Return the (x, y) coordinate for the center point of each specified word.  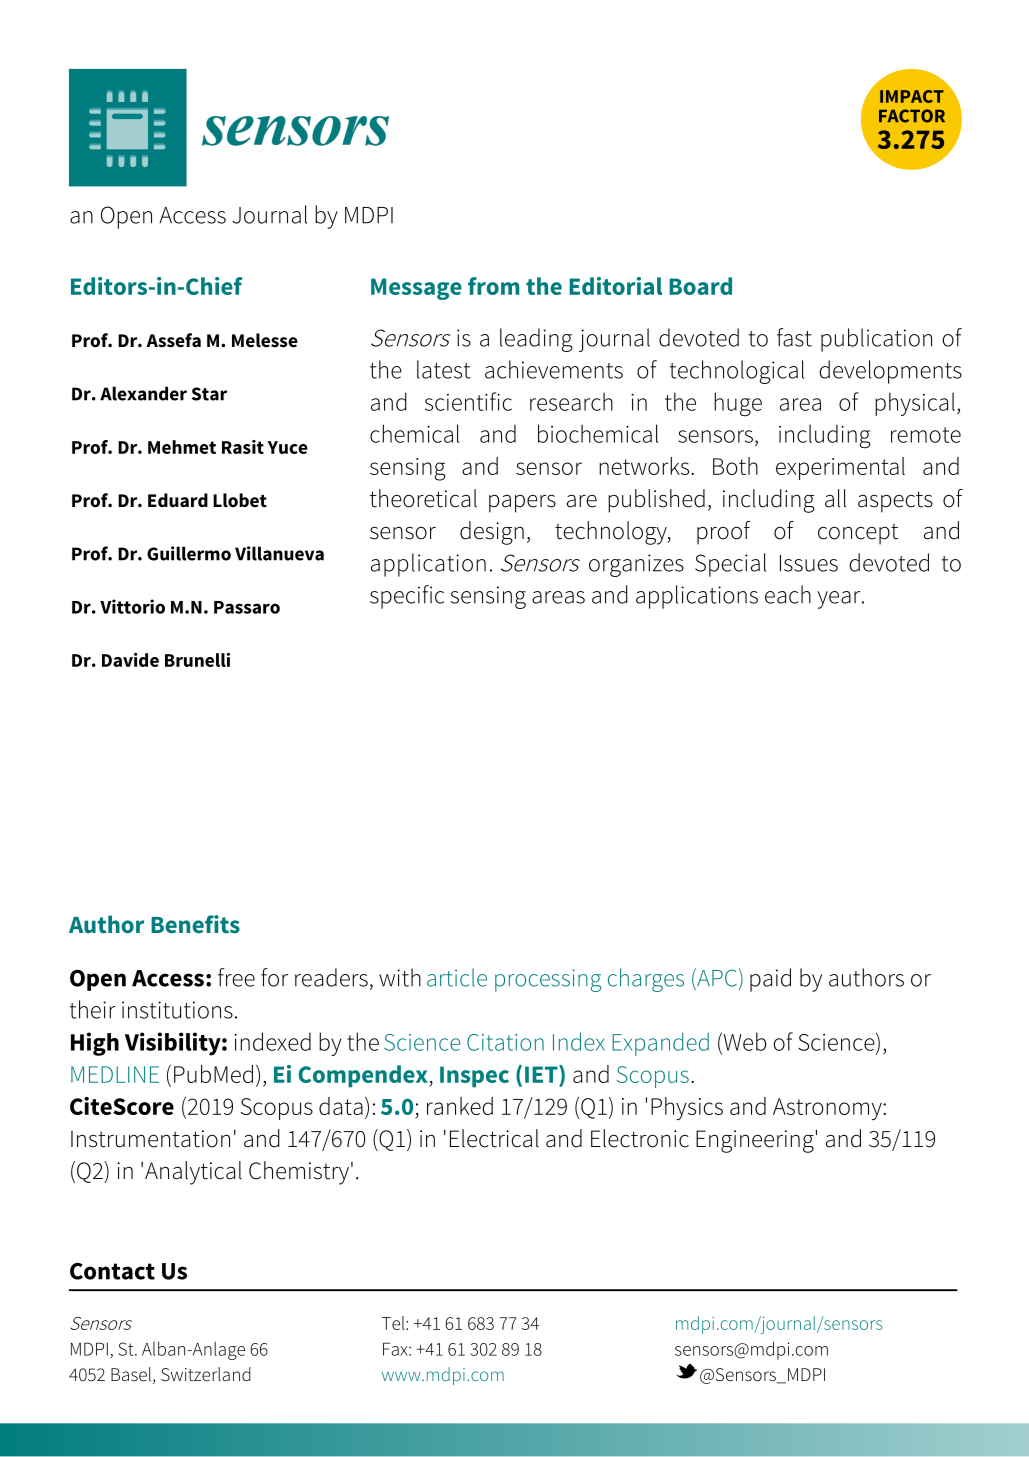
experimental (840, 468)
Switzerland (206, 1374)
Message (416, 289)
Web (744, 1041)
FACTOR (912, 116)
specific (407, 597)
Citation (505, 1042)
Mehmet (182, 447)
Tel (394, 1323)
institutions (177, 1010)
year (840, 600)
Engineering (755, 1141)
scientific (468, 401)
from (493, 286)
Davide (130, 660)
